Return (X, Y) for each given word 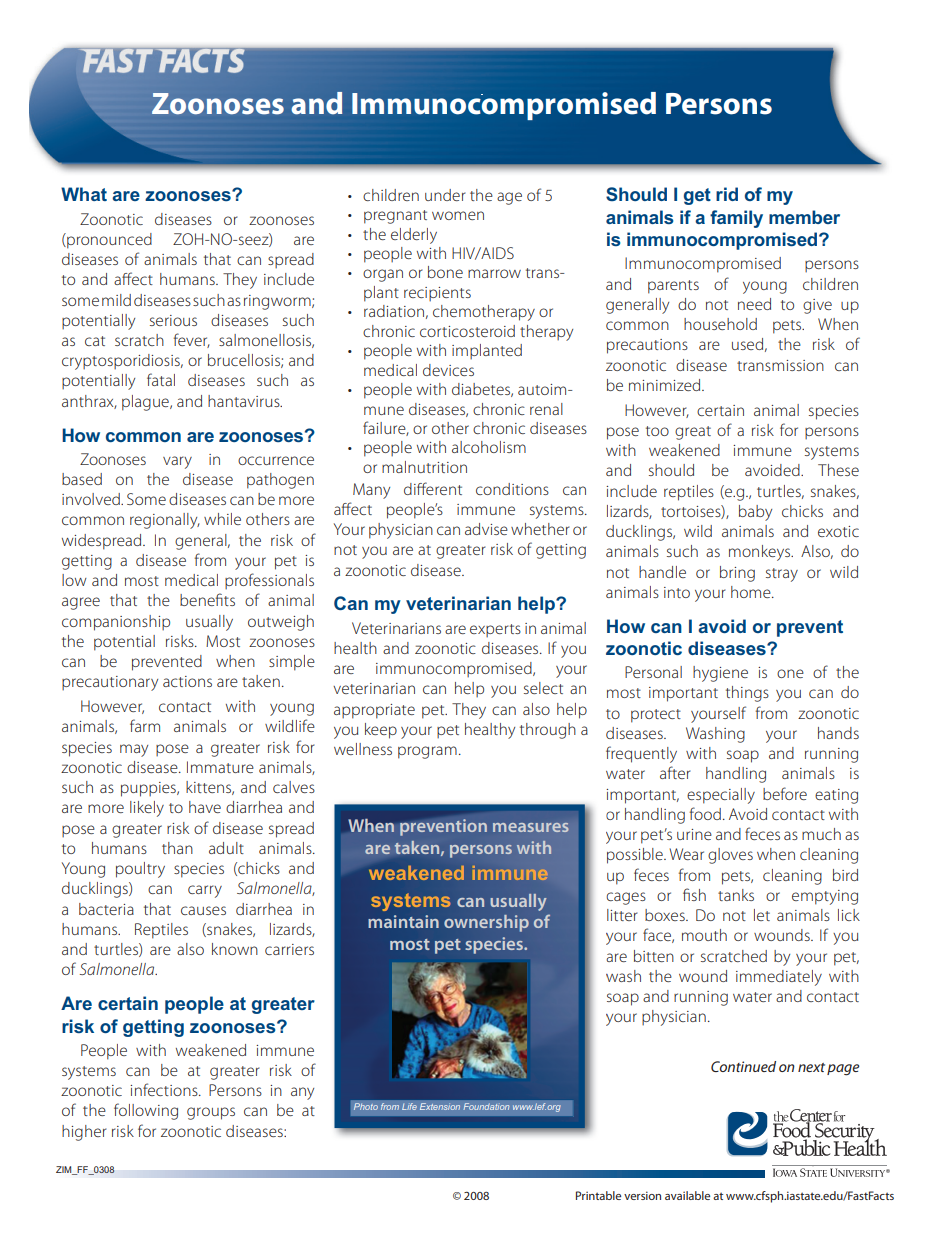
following (146, 1111)
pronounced (108, 241)
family (736, 219)
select (543, 688)
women (458, 215)
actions (187, 681)
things (747, 694)
